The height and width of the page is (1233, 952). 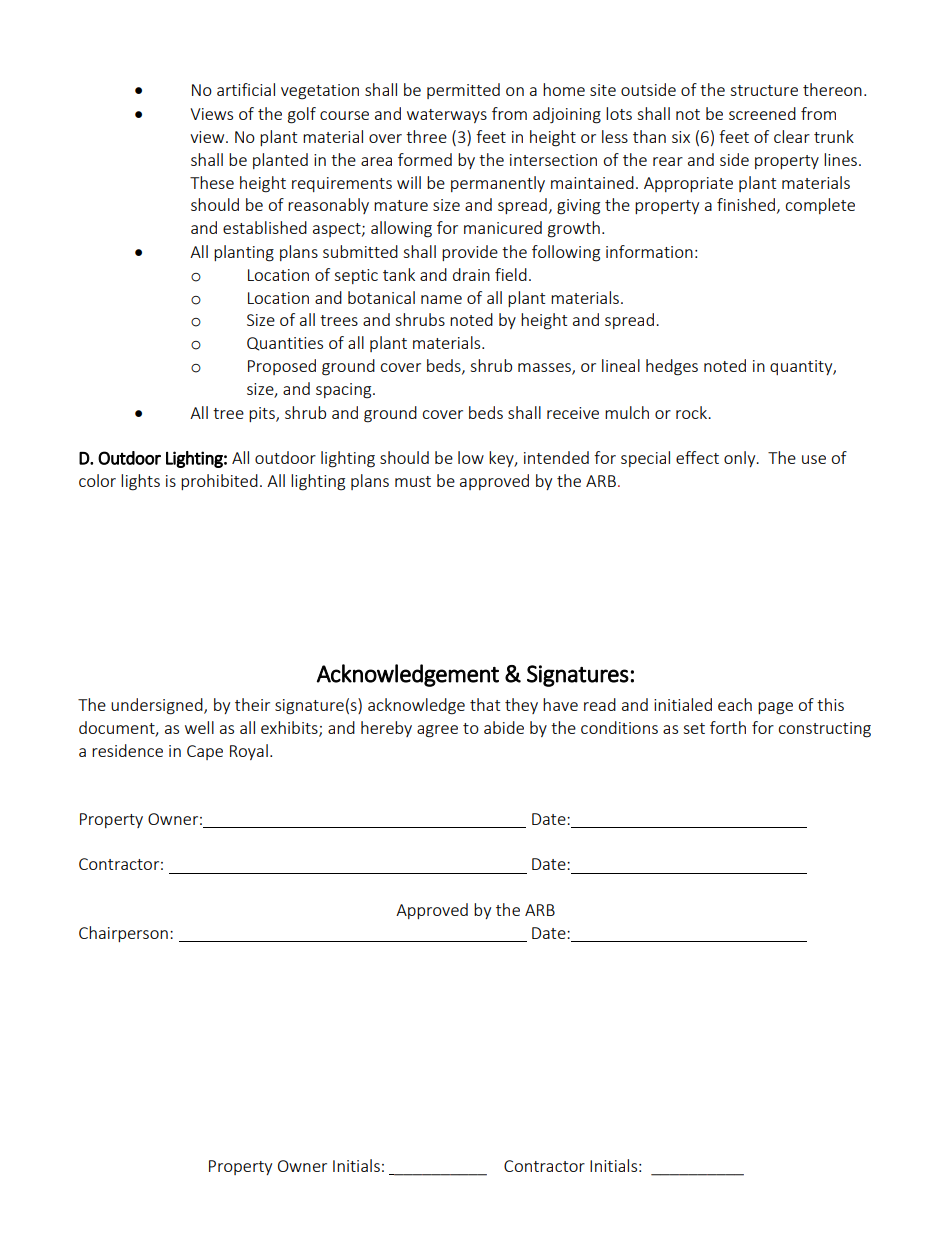 What do you see at coordinates (735, 704) in the page?
I see `each` at bounding box center [735, 704].
